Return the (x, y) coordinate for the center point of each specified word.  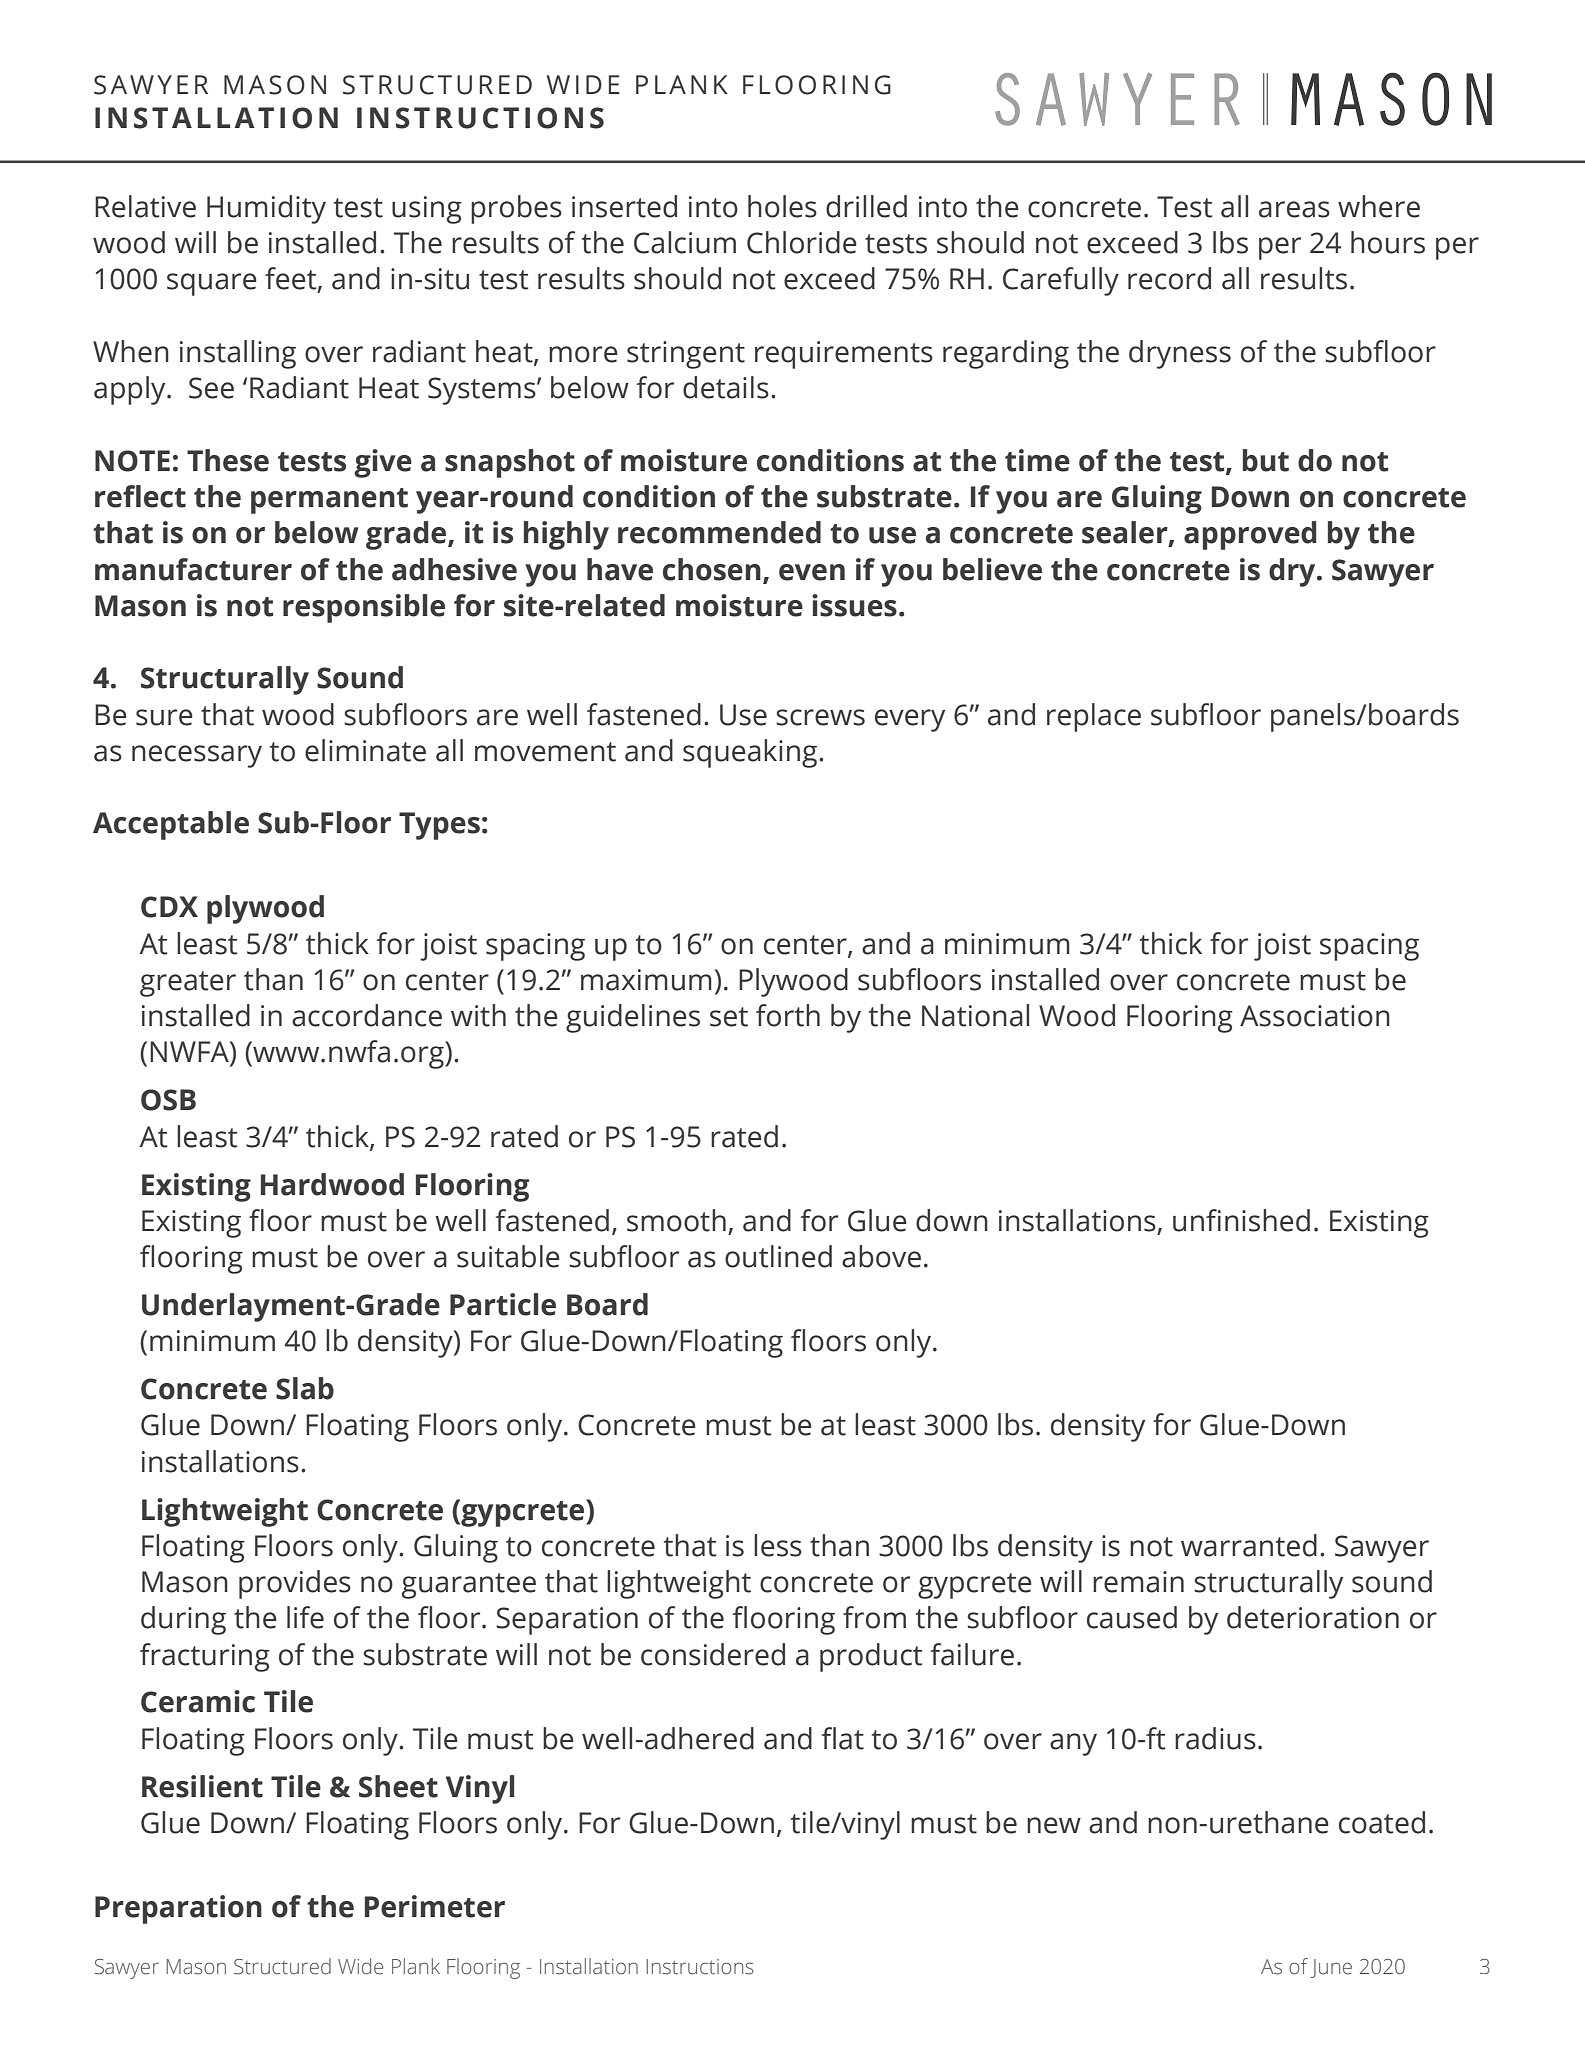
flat (842, 1738)
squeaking (751, 753)
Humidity (266, 209)
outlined (778, 1256)
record (1169, 278)
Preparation (178, 1909)
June (1331, 1968)
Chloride (802, 242)
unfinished (1241, 1220)
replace (1094, 717)
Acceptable (171, 825)
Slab (305, 1388)
